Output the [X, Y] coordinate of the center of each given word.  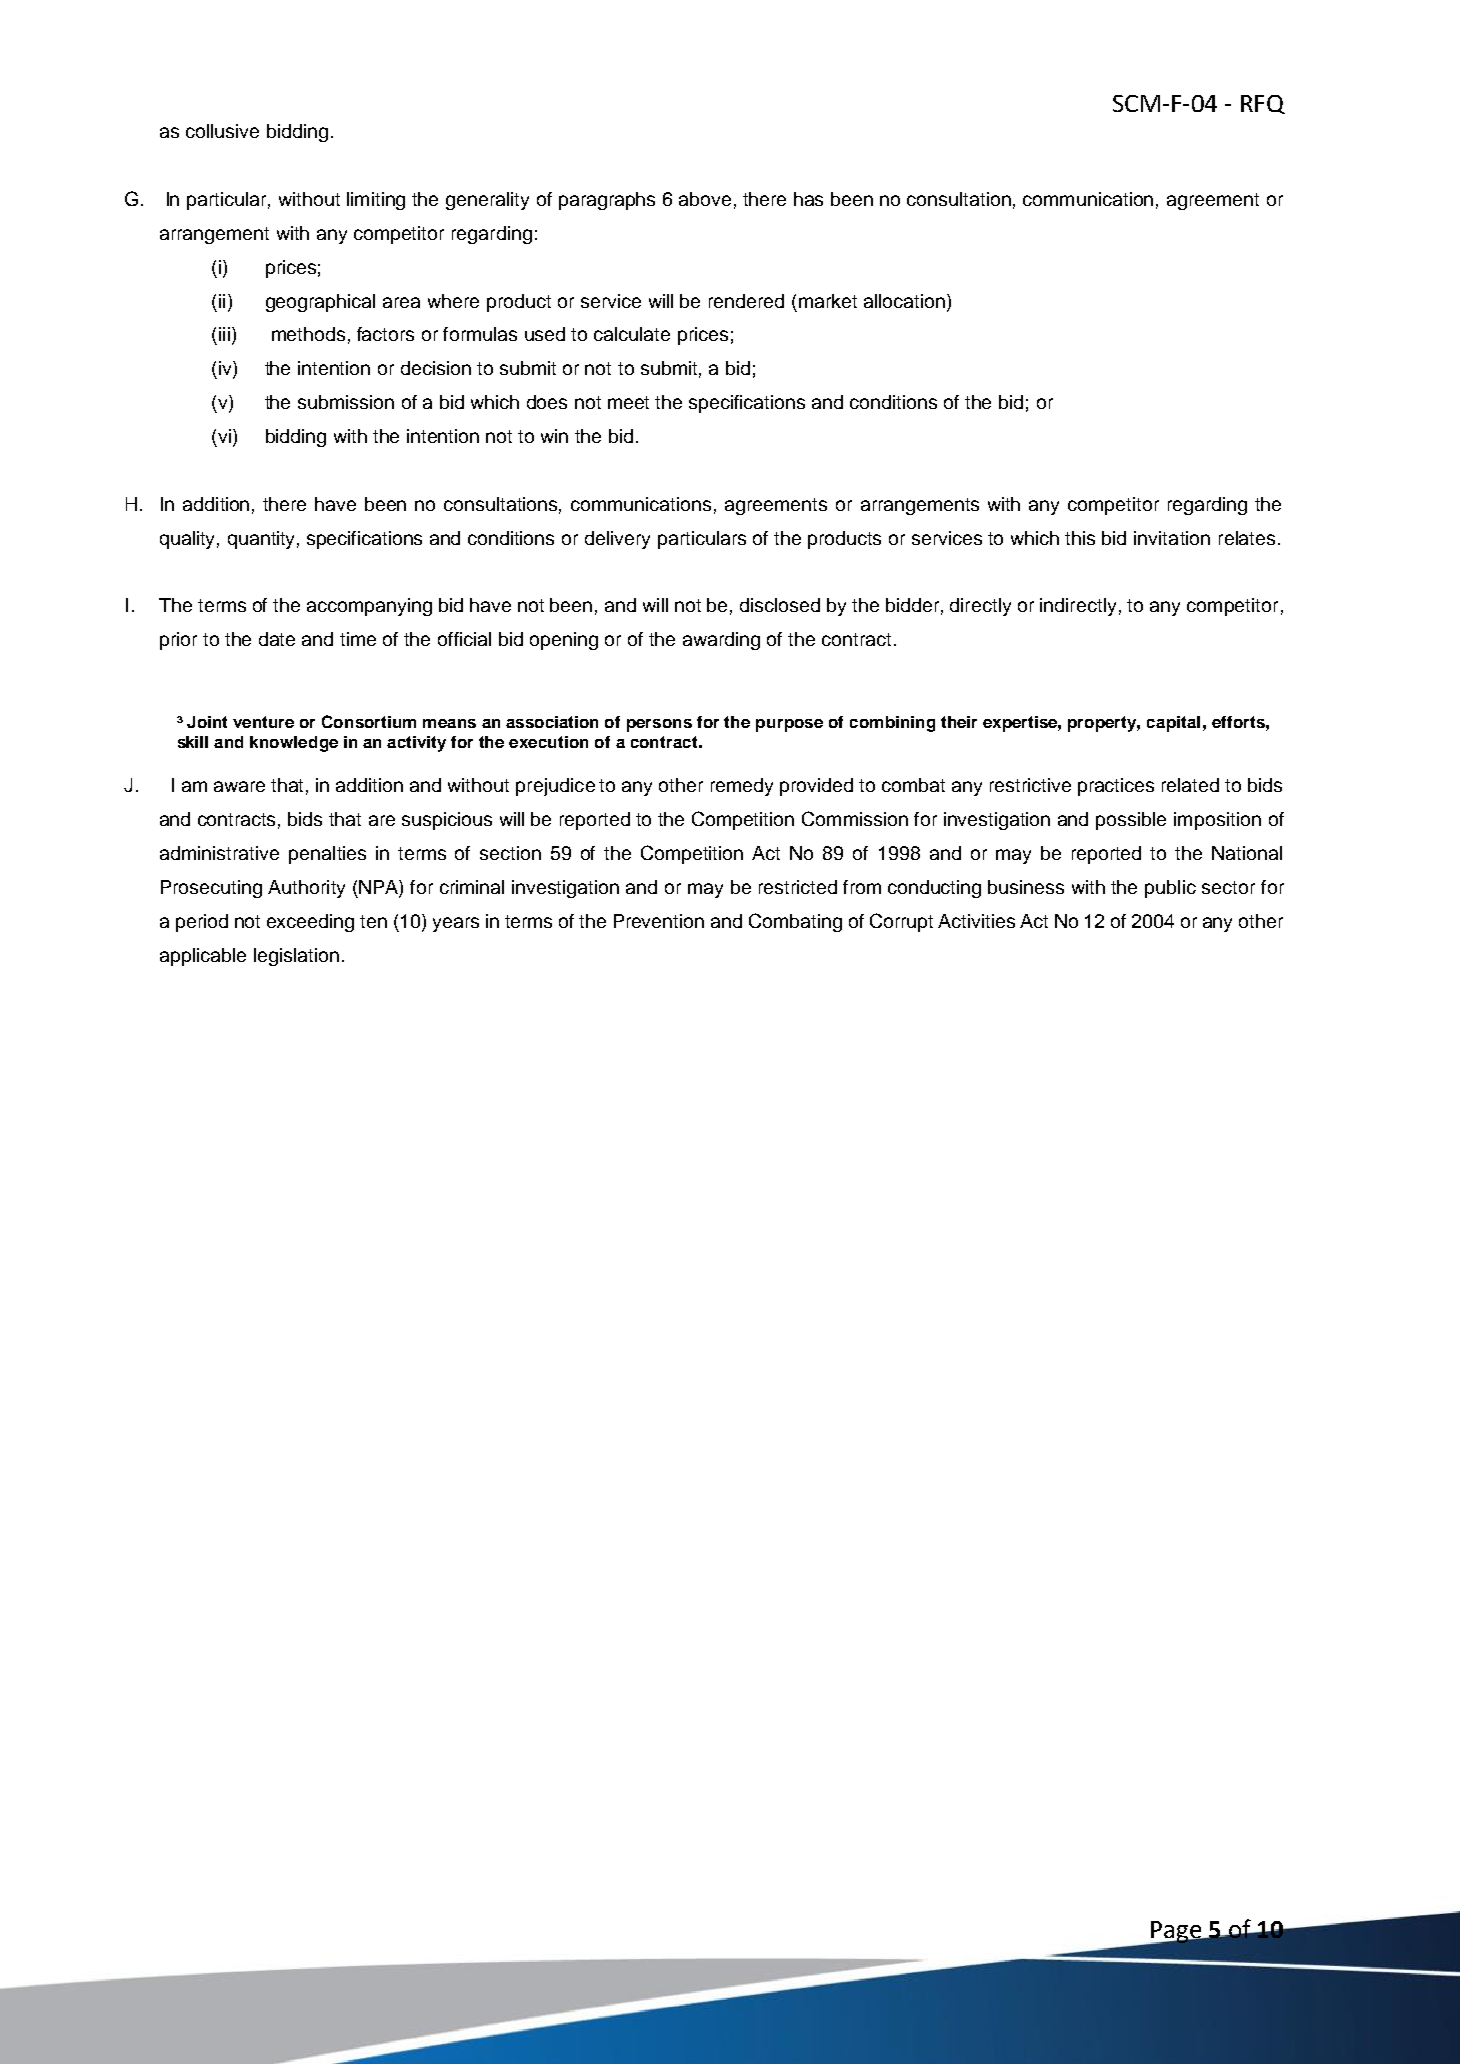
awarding [721, 641]
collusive [222, 131]
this [1080, 538]
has [808, 199]
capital [1173, 724]
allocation [906, 301]
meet [628, 402]
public [1170, 889]
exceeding [310, 923]
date [277, 639]
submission [346, 402]
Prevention [659, 921]
